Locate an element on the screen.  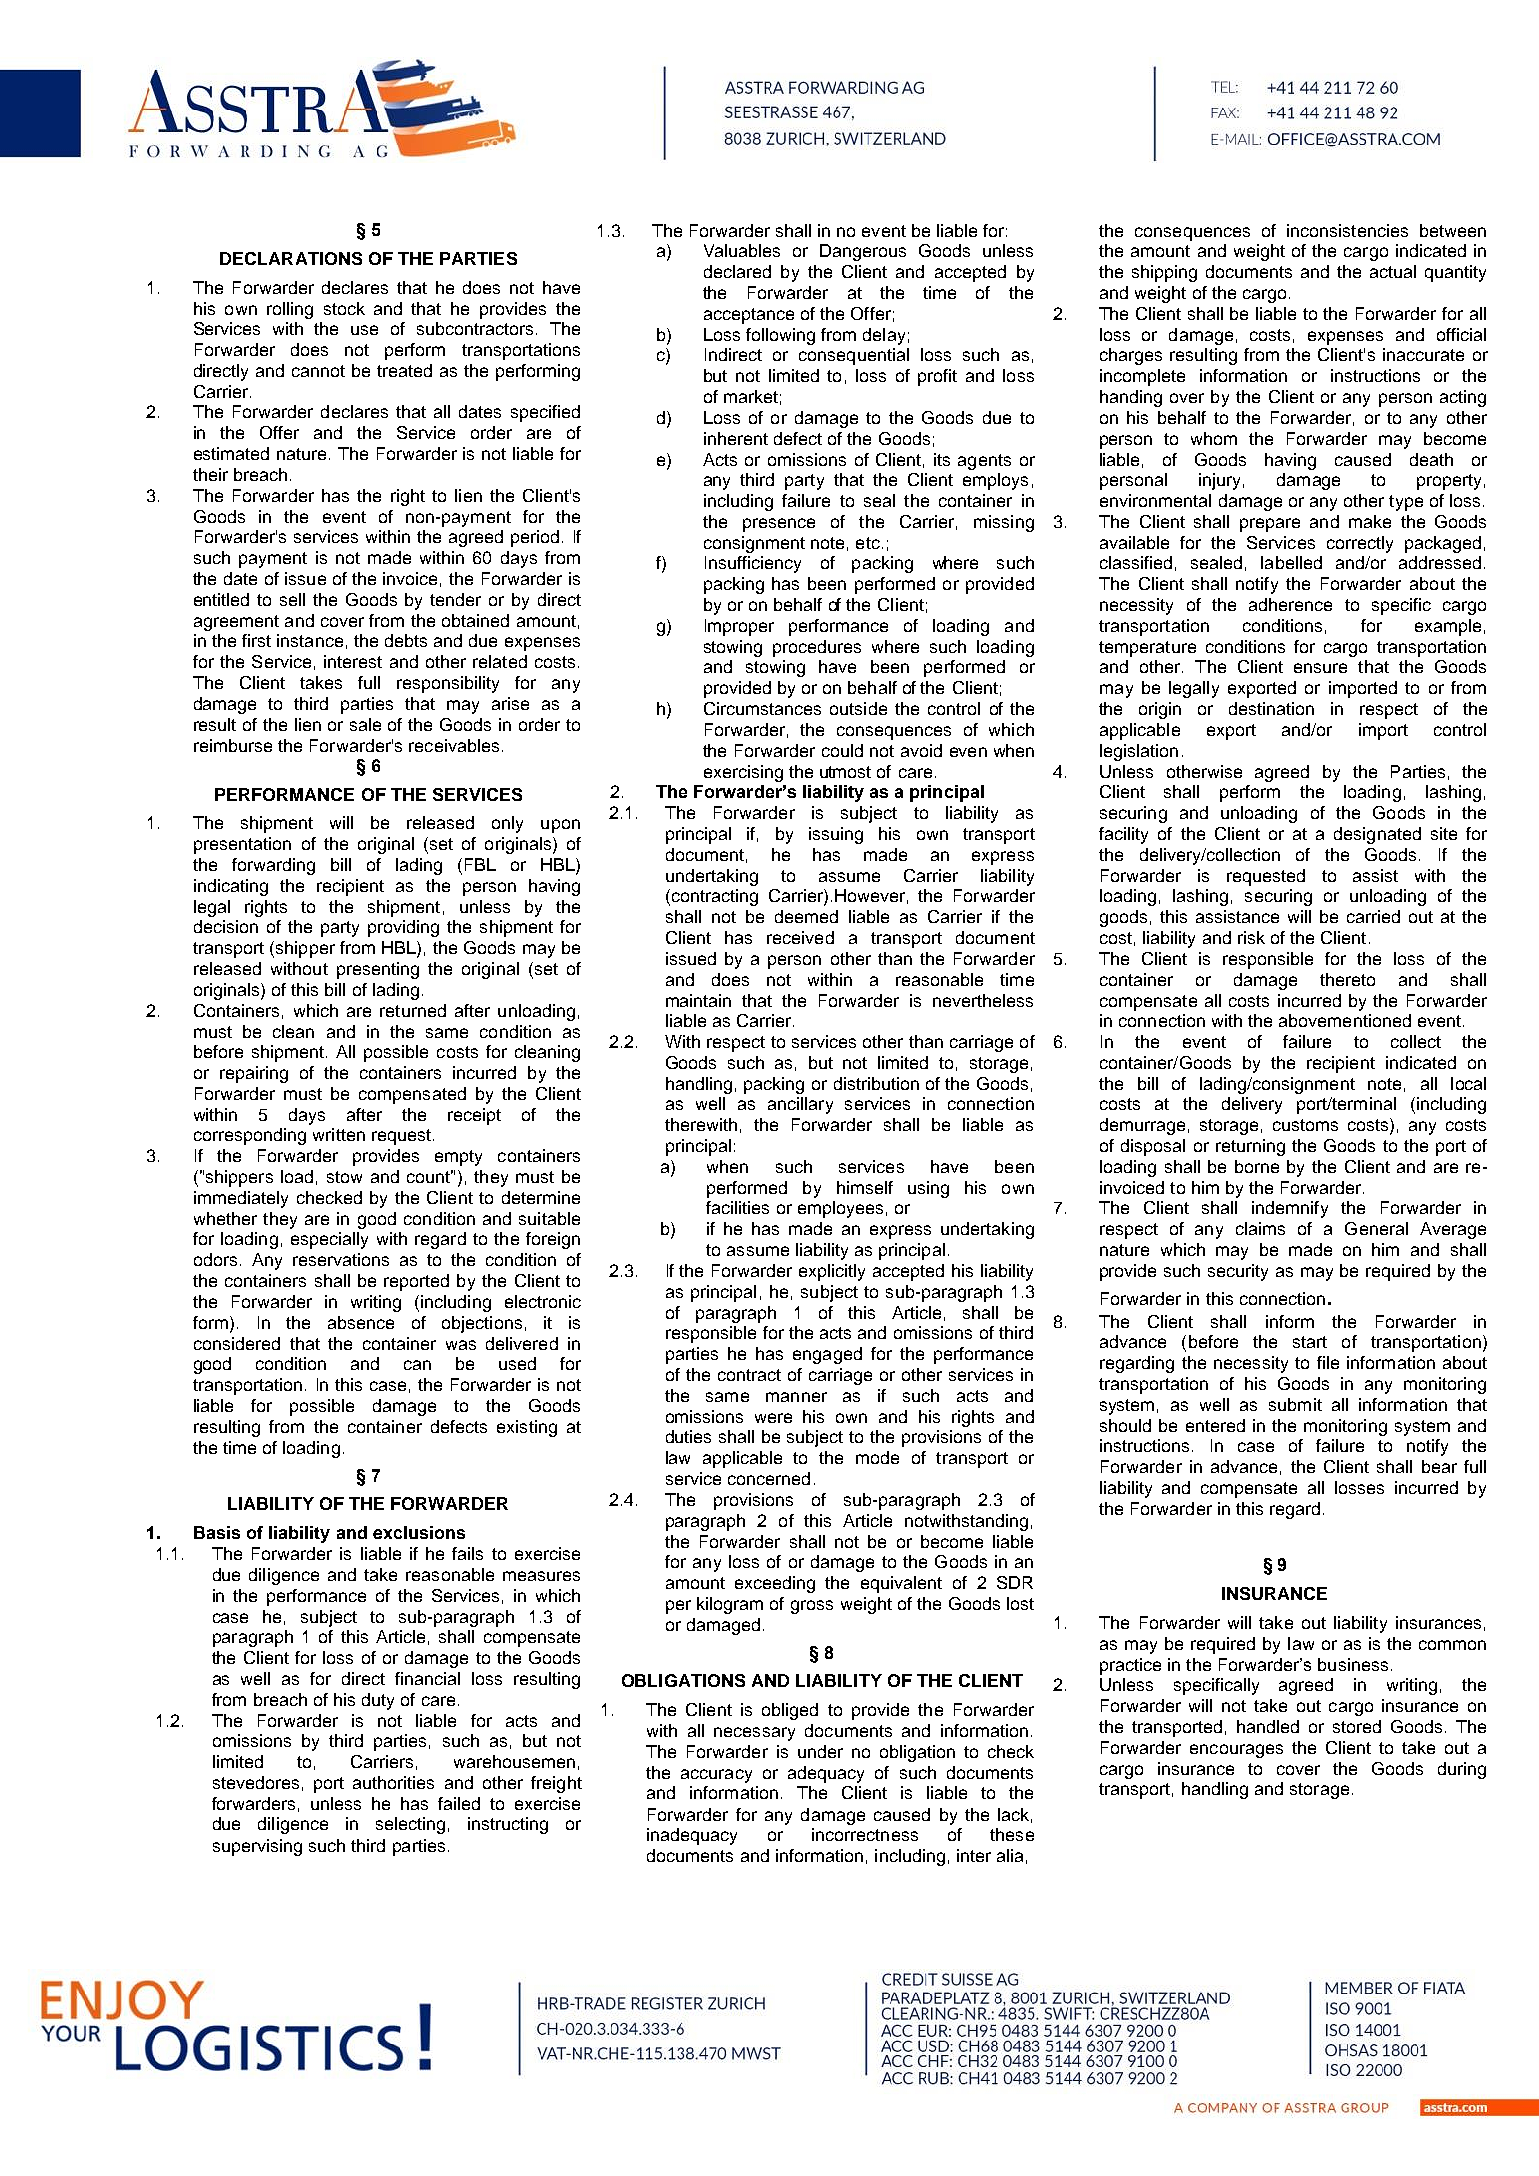
distribution is located at coordinates (876, 1083).
